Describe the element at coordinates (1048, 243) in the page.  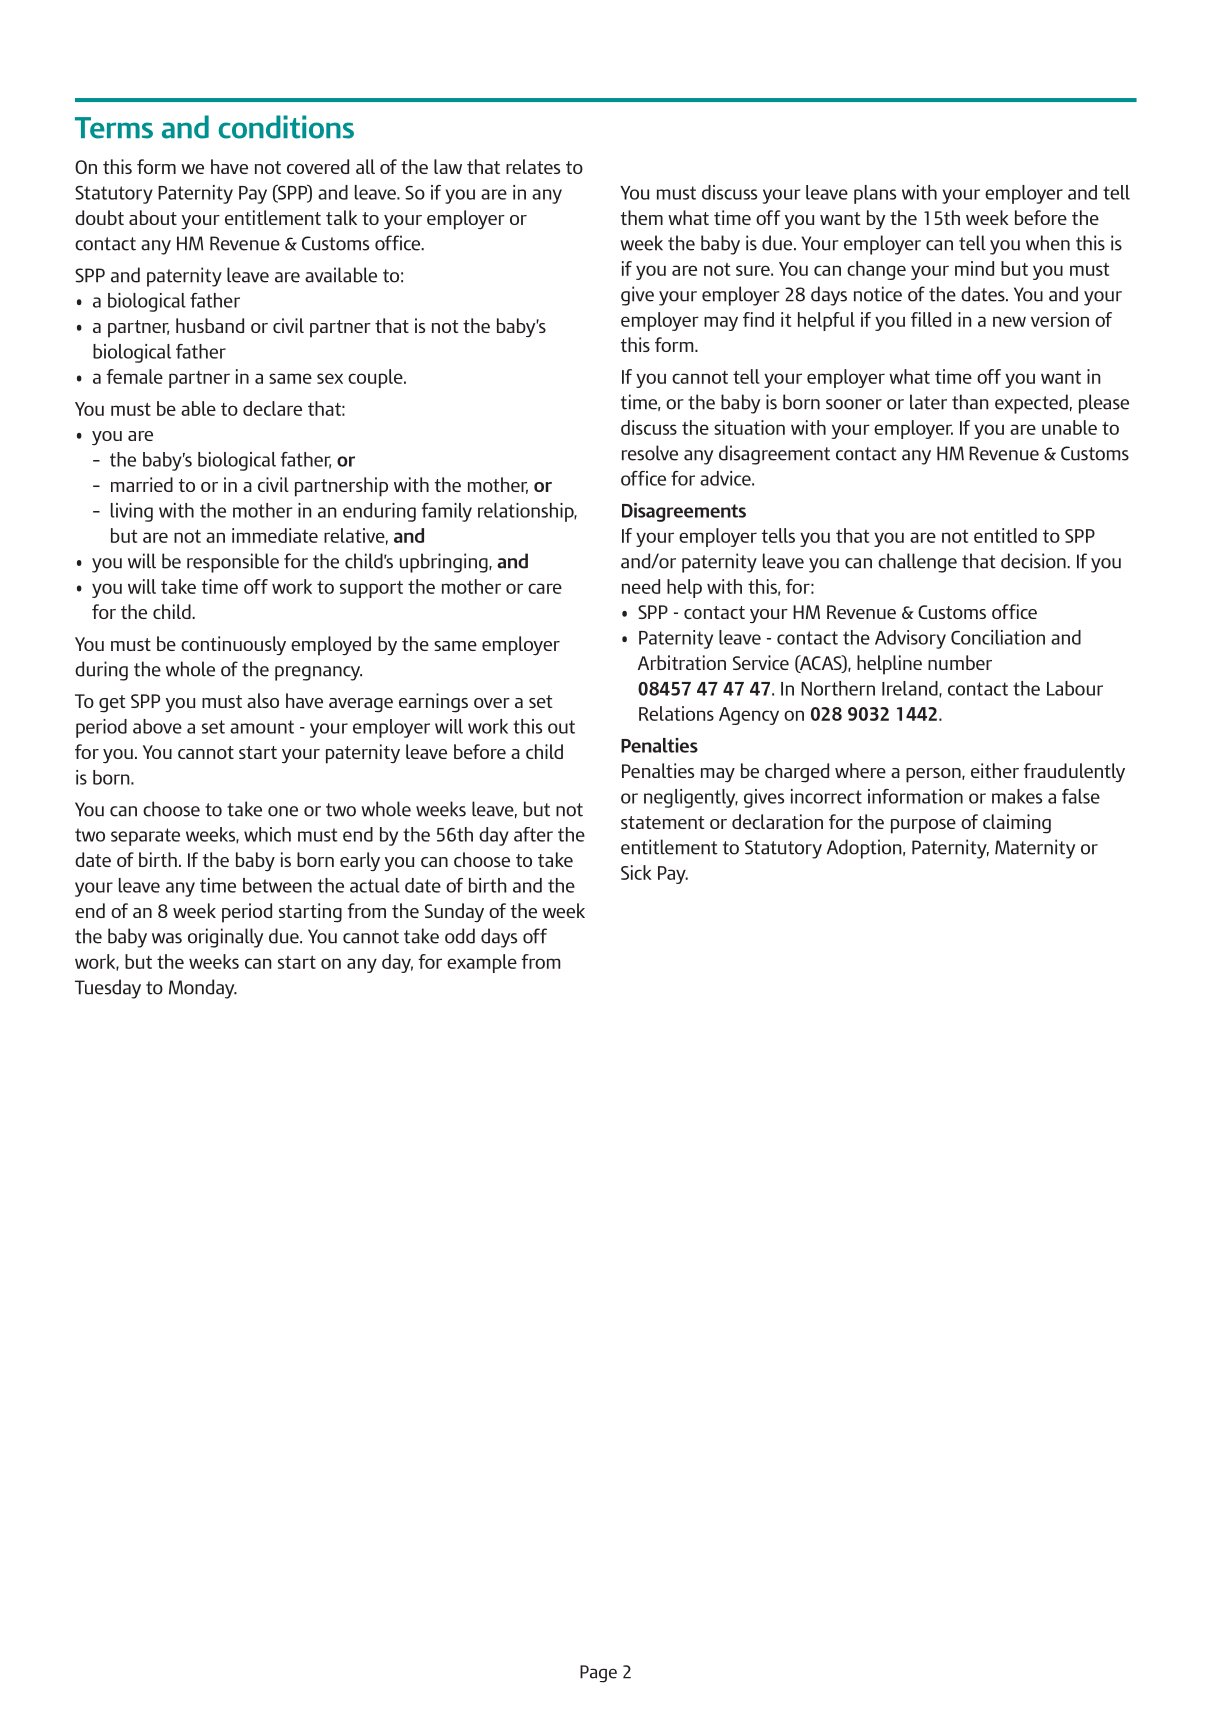
I see `when` at that location.
